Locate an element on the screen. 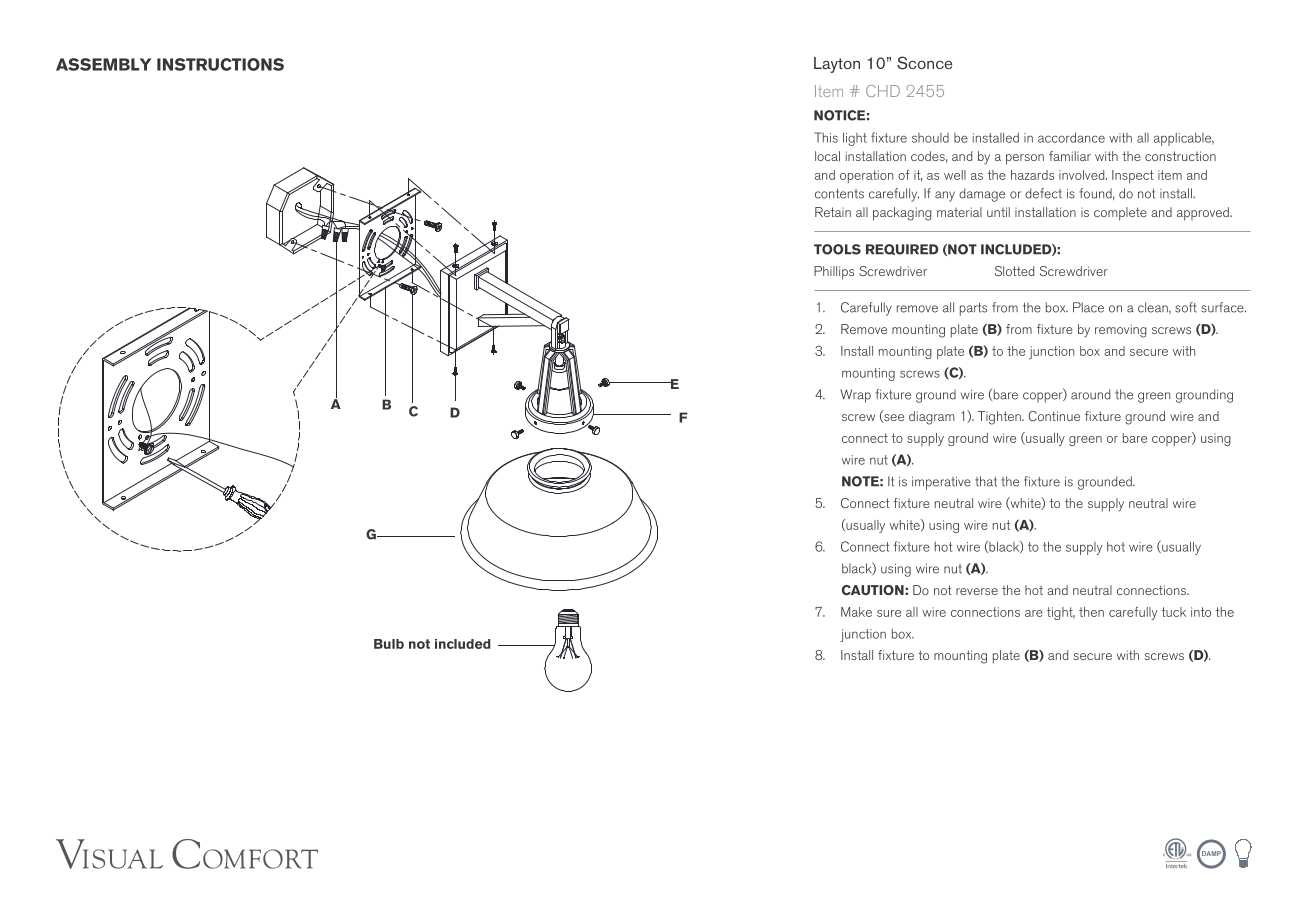 The image size is (1308, 924). contents is located at coordinates (839, 194).
